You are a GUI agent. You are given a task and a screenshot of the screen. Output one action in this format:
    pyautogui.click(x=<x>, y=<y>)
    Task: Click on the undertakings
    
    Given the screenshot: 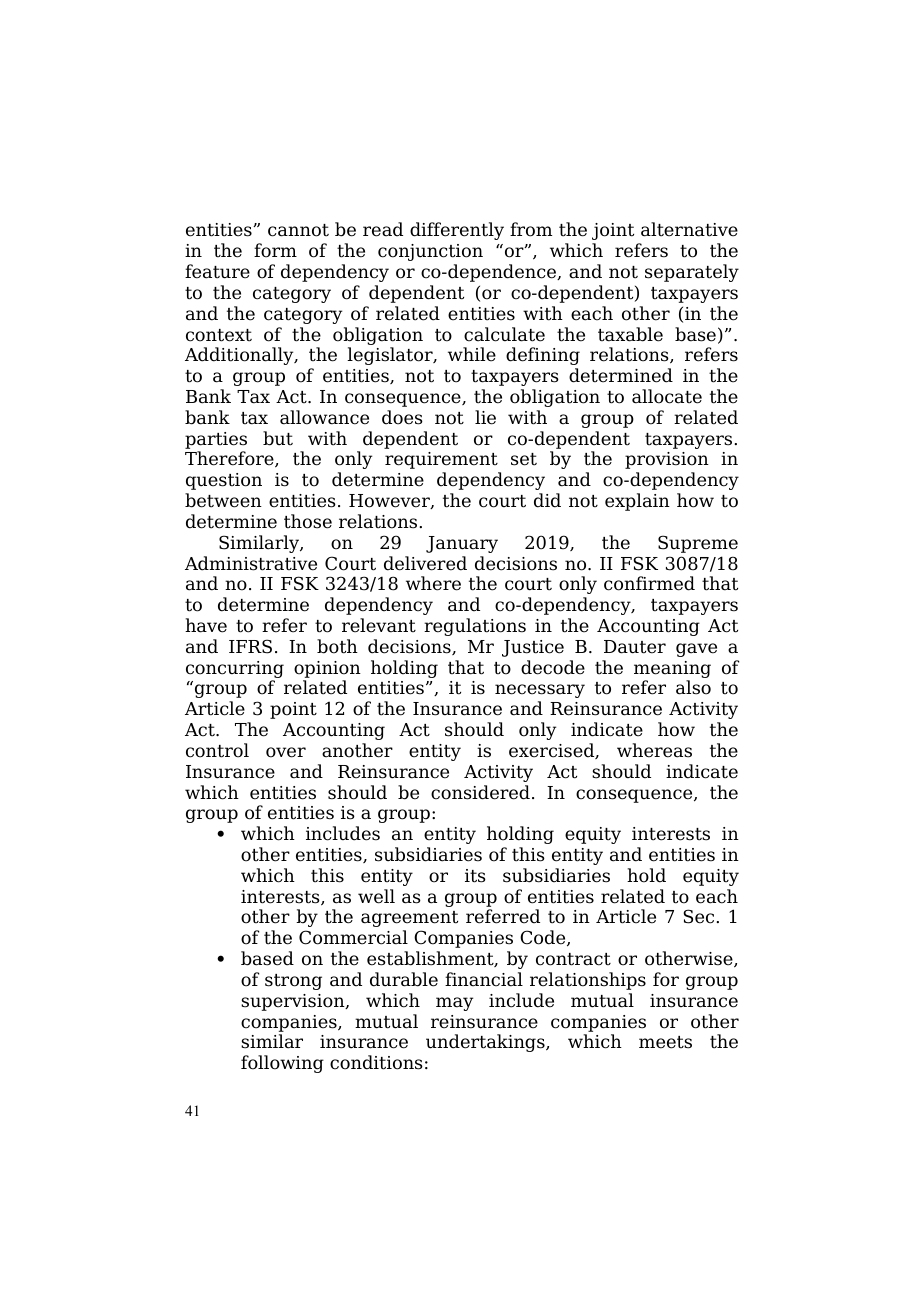 What is the action you would take?
    pyautogui.click(x=486, y=1043)
